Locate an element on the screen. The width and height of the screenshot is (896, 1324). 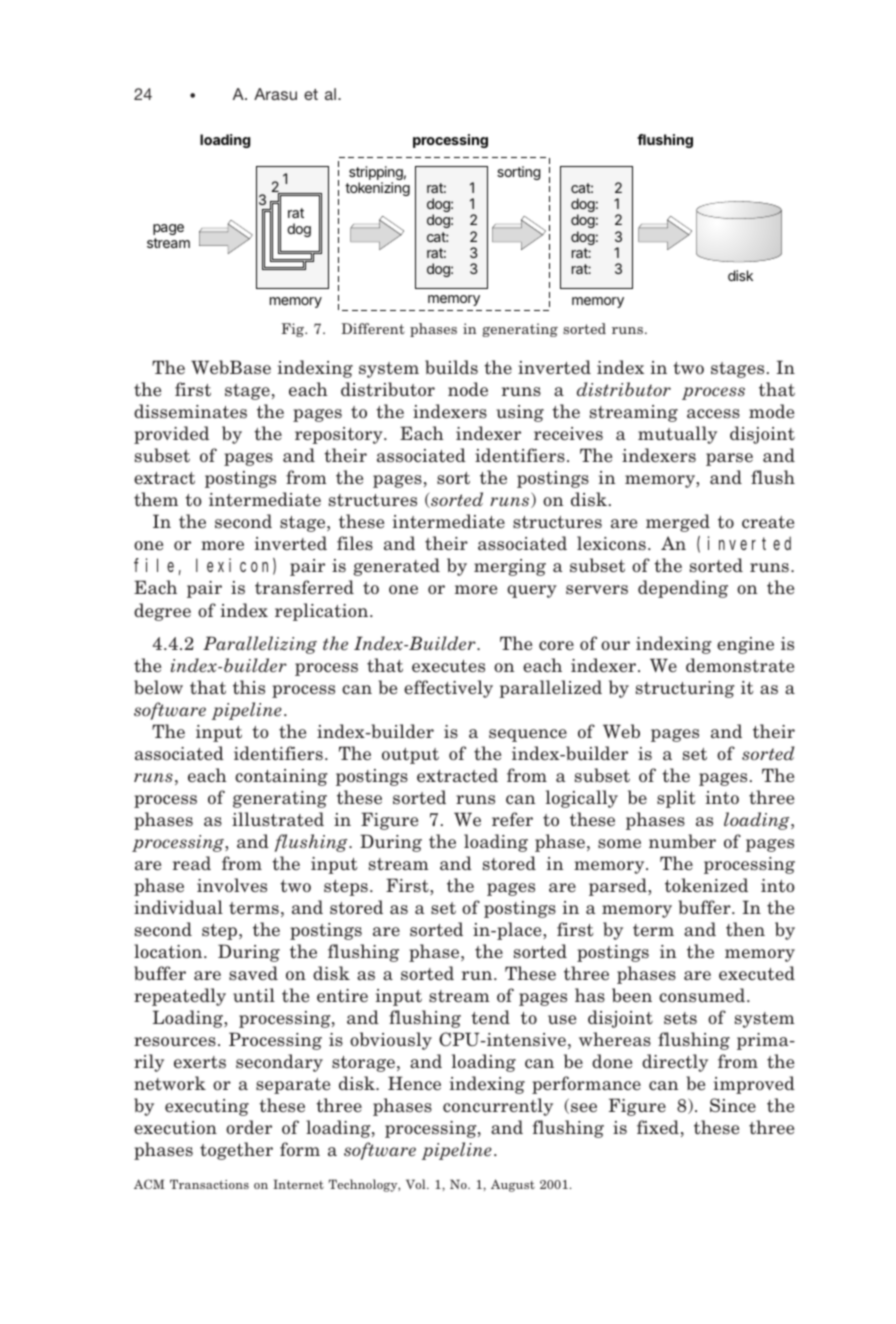
together is located at coordinates (236, 1151).
